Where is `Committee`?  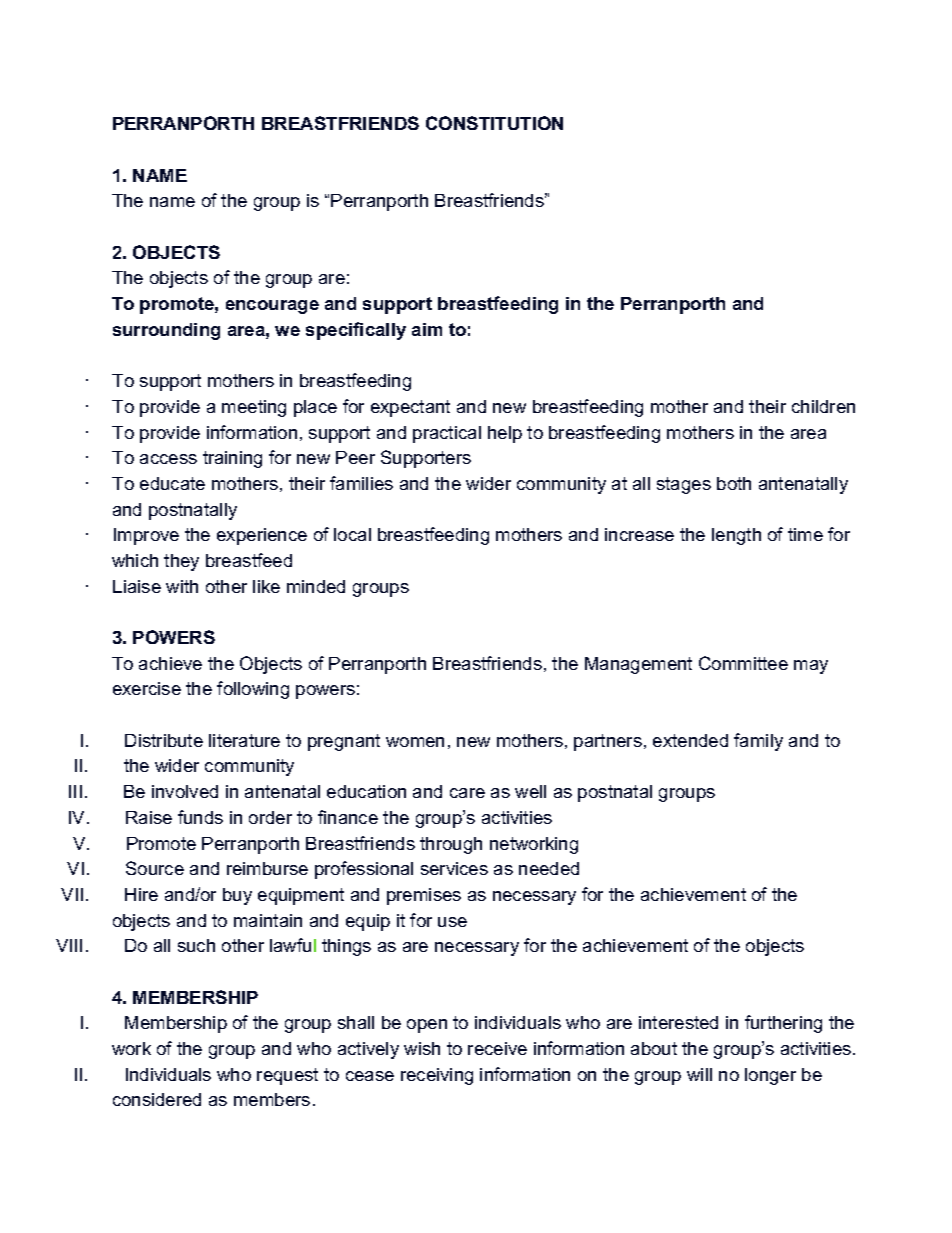 Committee is located at coordinates (743, 663).
